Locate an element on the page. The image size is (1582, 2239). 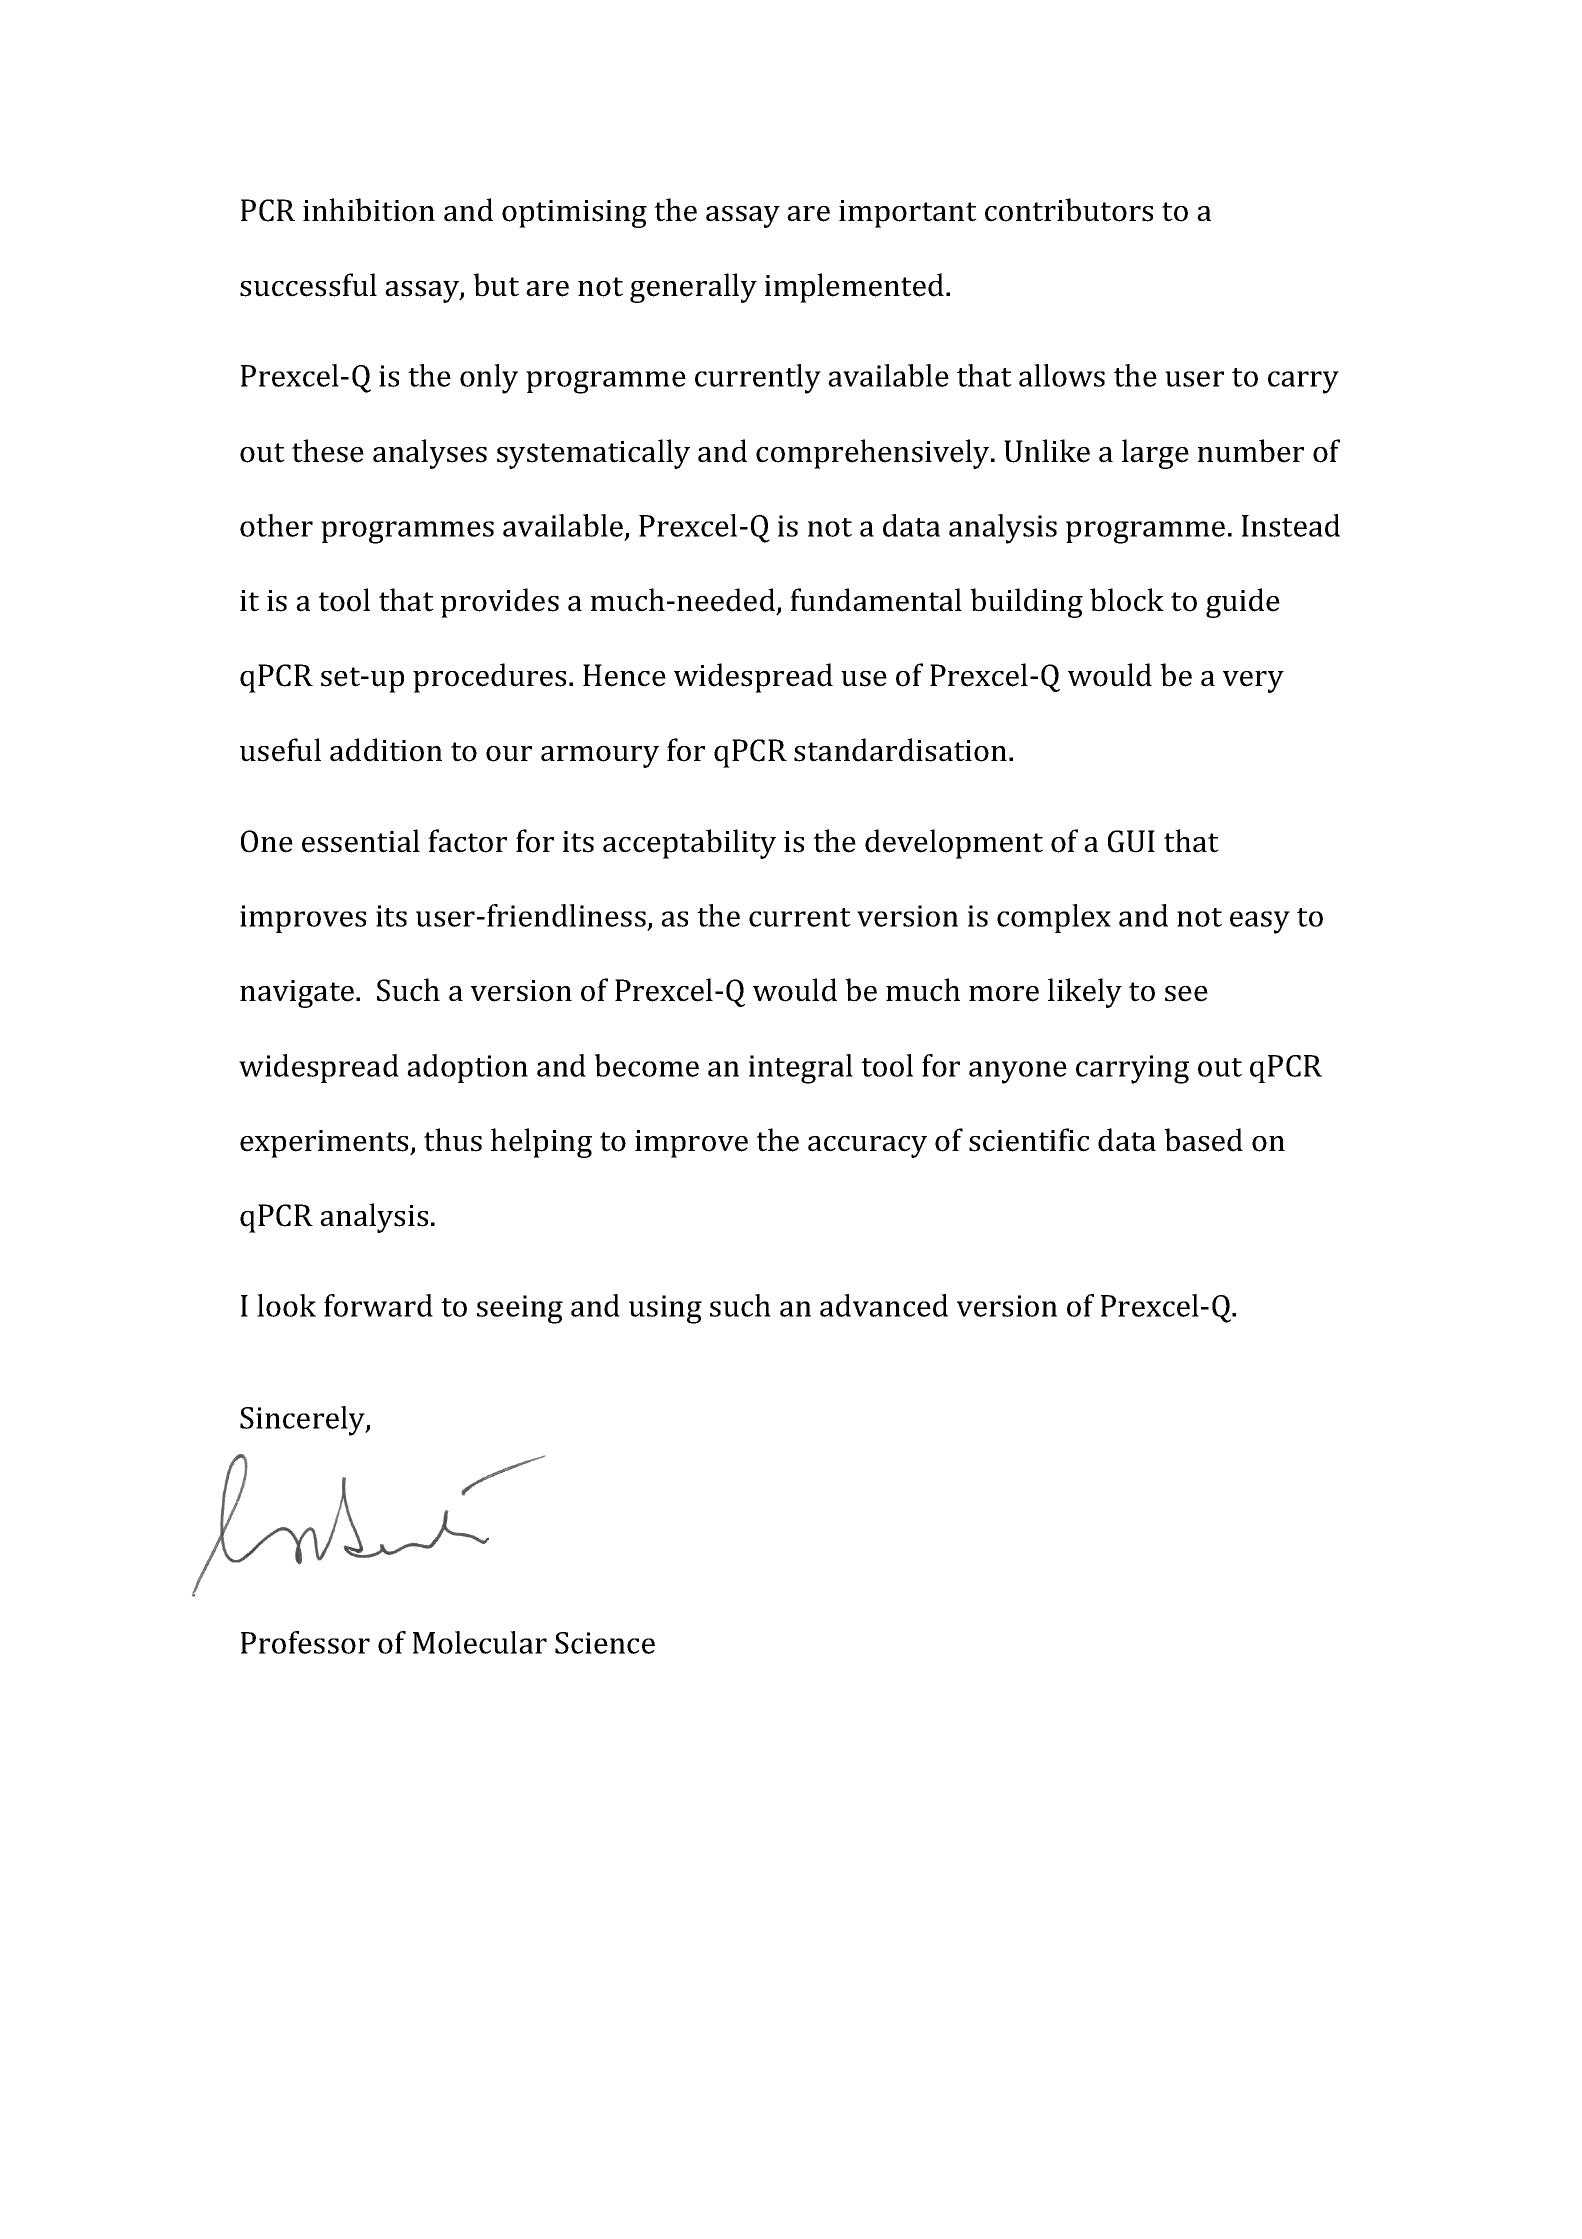
advanced is located at coordinates (884, 1305).
